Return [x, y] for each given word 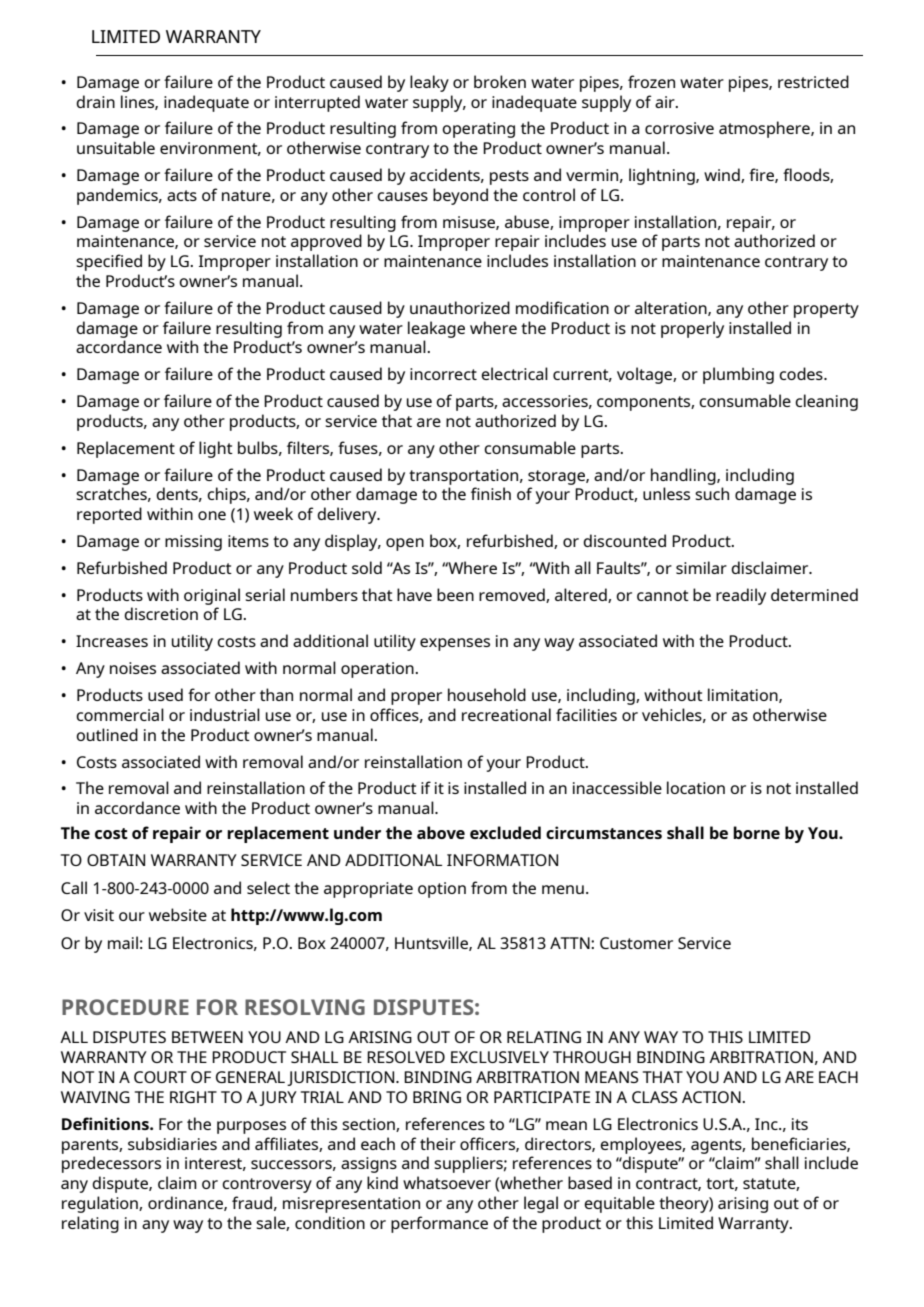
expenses [455, 644]
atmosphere [765, 129]
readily [741, 596]
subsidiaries [172, 1143]
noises [133, 668]
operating [478, 130]
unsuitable [116, 147]
